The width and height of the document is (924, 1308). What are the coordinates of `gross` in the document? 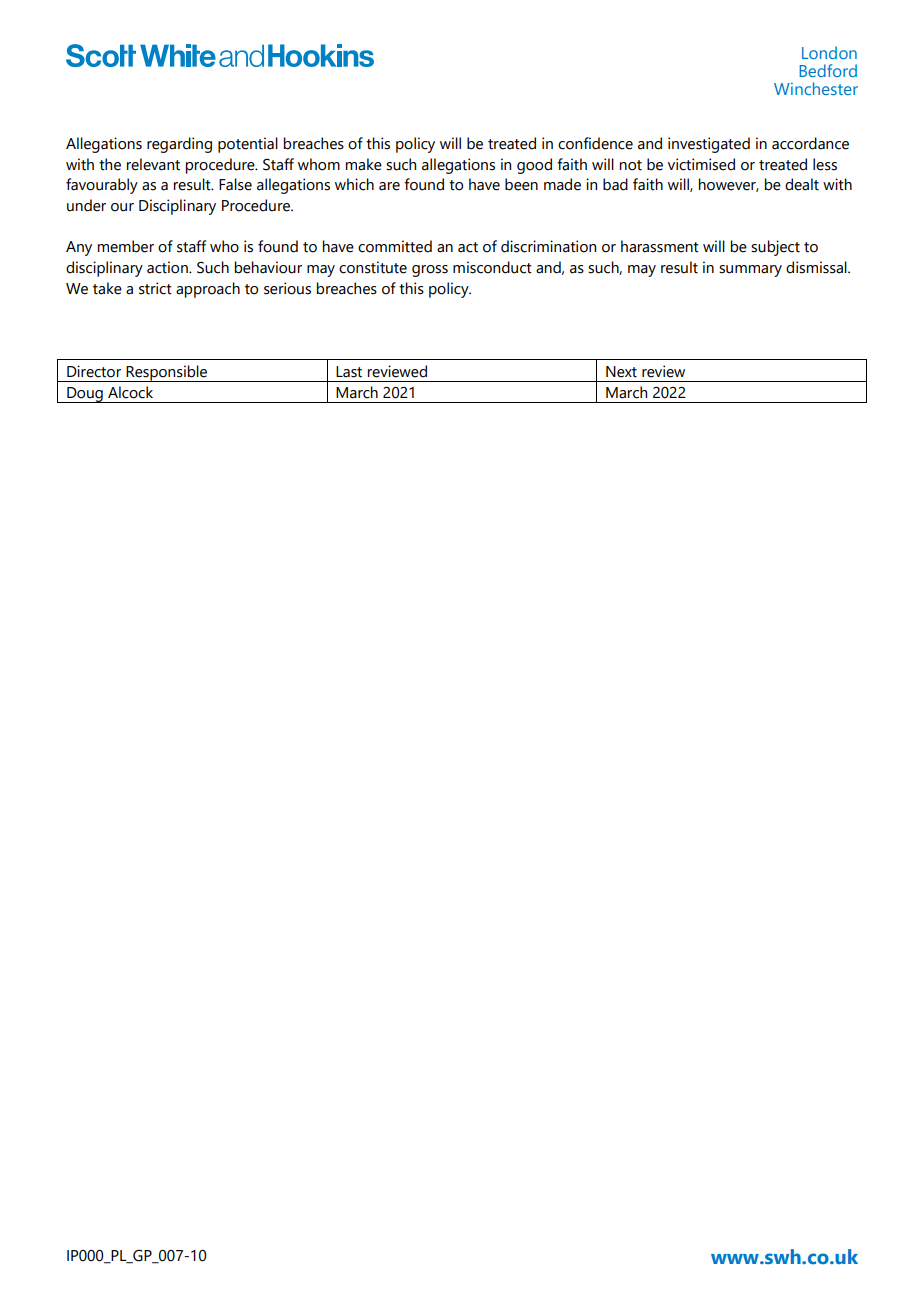 It's located at (430, 271).
